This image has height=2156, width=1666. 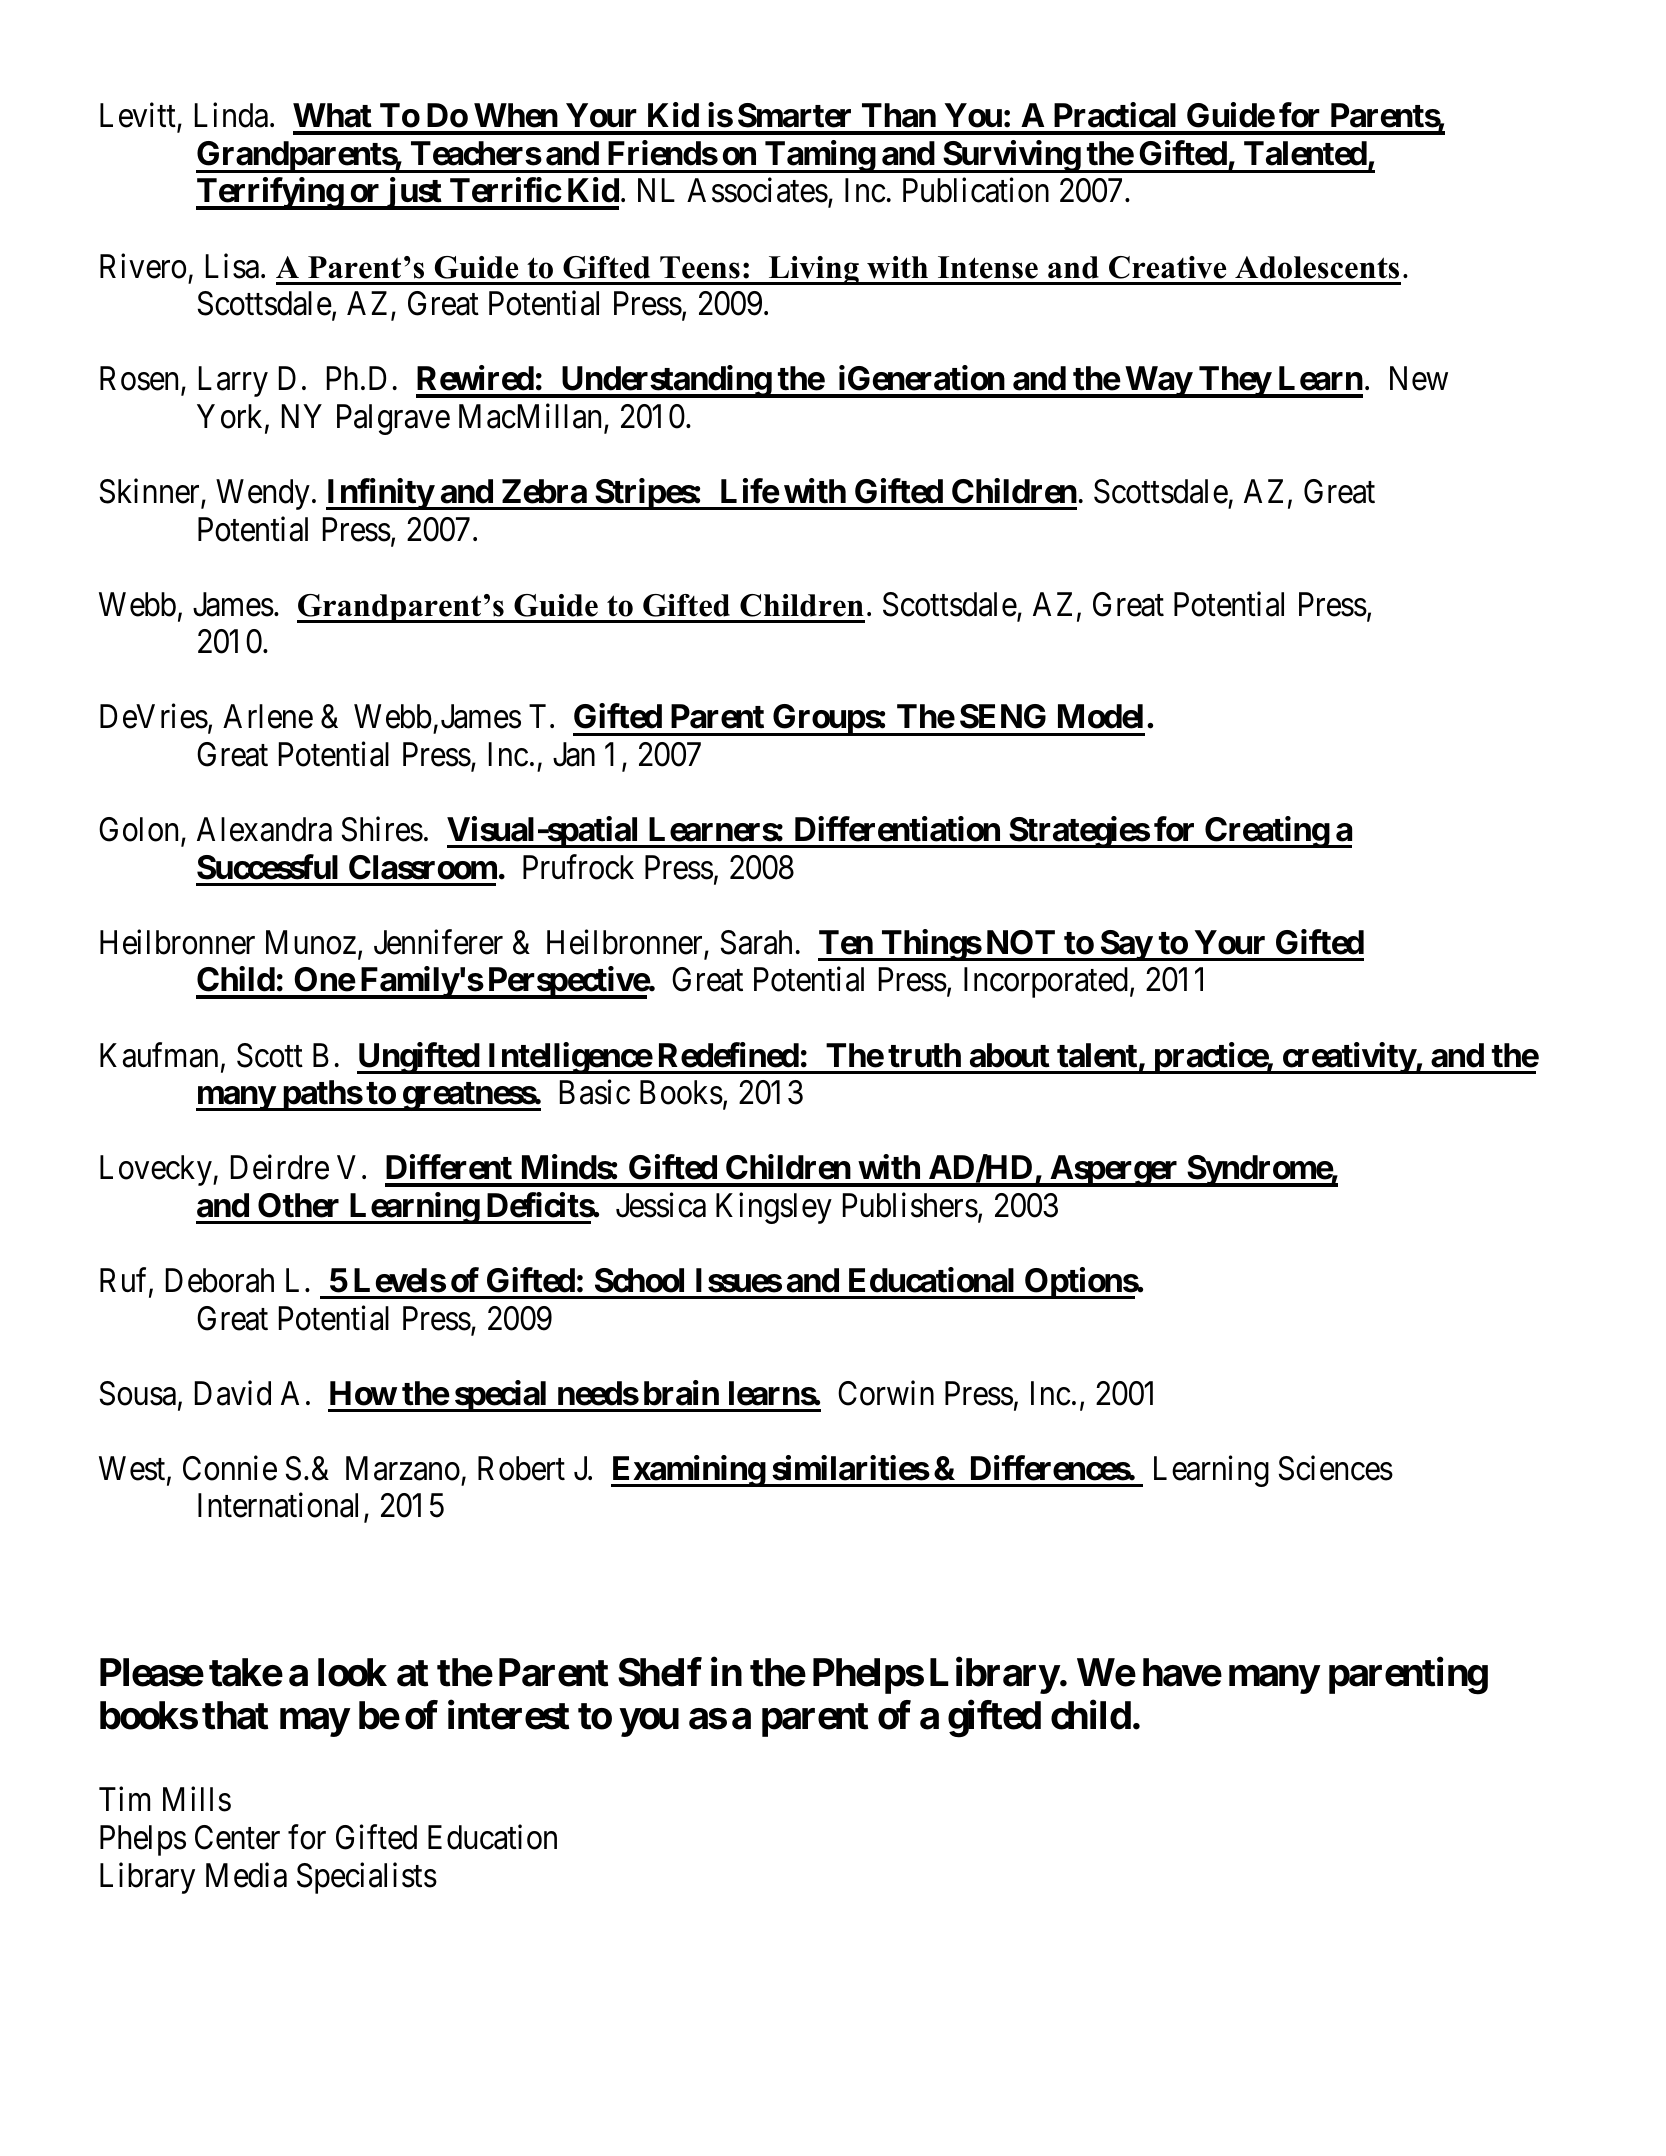 I want to click on Center, so click(x=237, y=1837).
